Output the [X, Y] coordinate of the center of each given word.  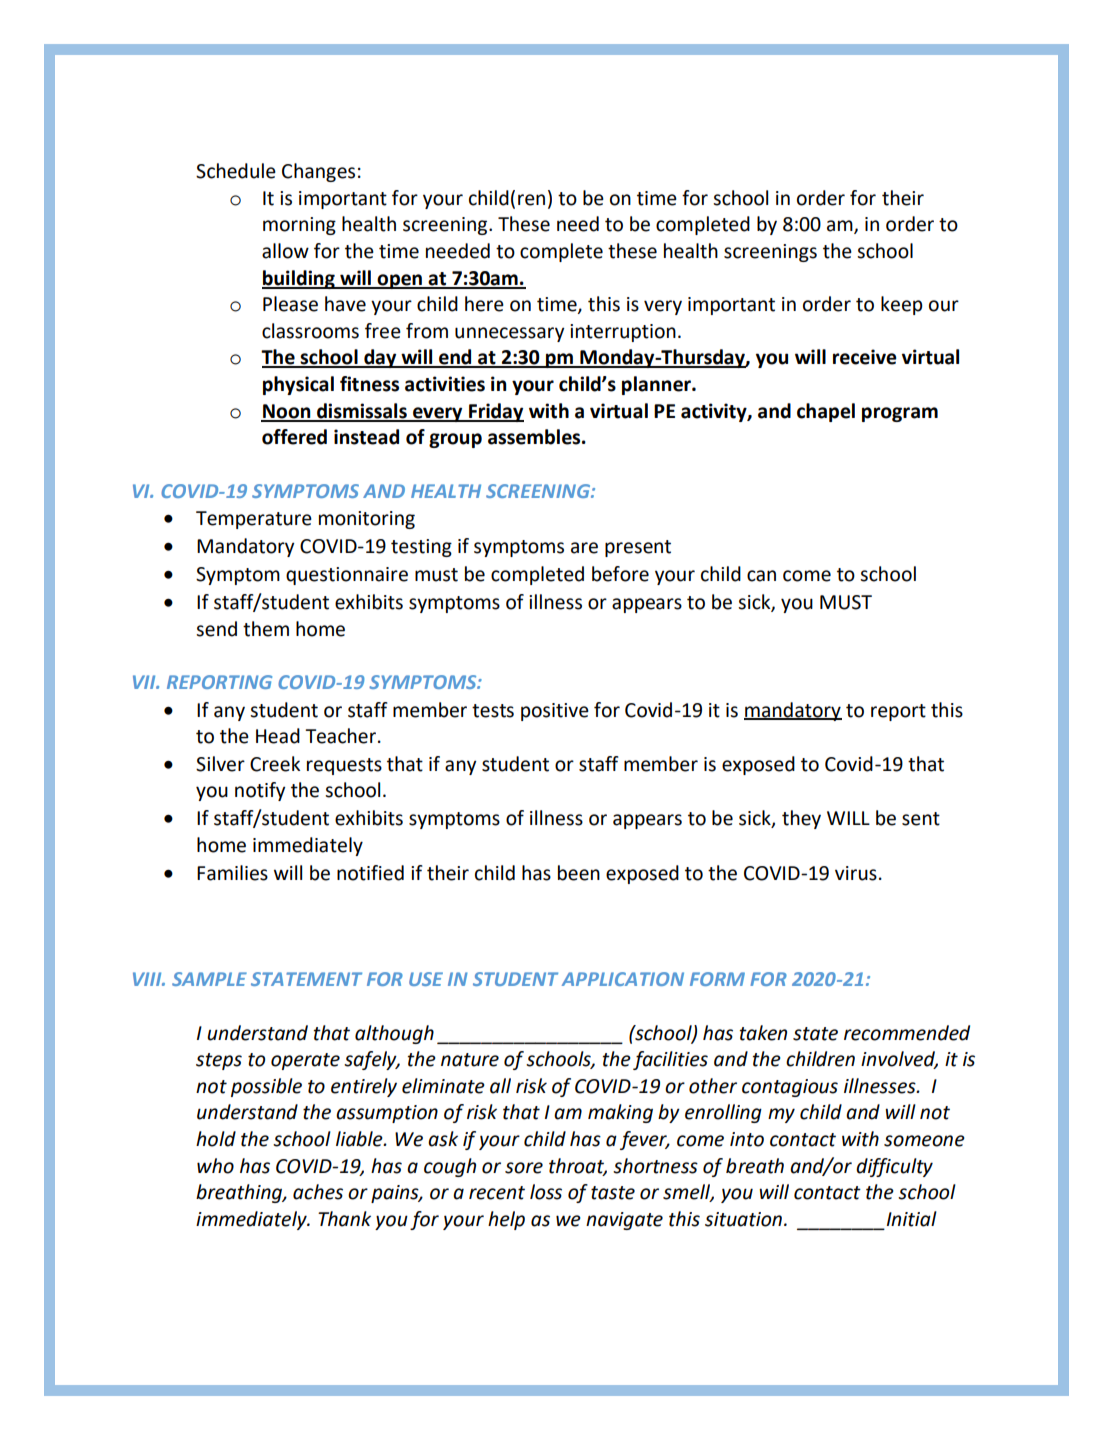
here [484, 304]
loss [546, 1192]
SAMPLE [209, 979]
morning [299, 226]
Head [278, 736]
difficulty [894, 1167]
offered [294, 437]
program [900, 414]
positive [555, 712]
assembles [535, 437]
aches [318, 1192]
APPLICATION [623, 979]
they [801, 819]
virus [856, 873]
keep [902, 305]
